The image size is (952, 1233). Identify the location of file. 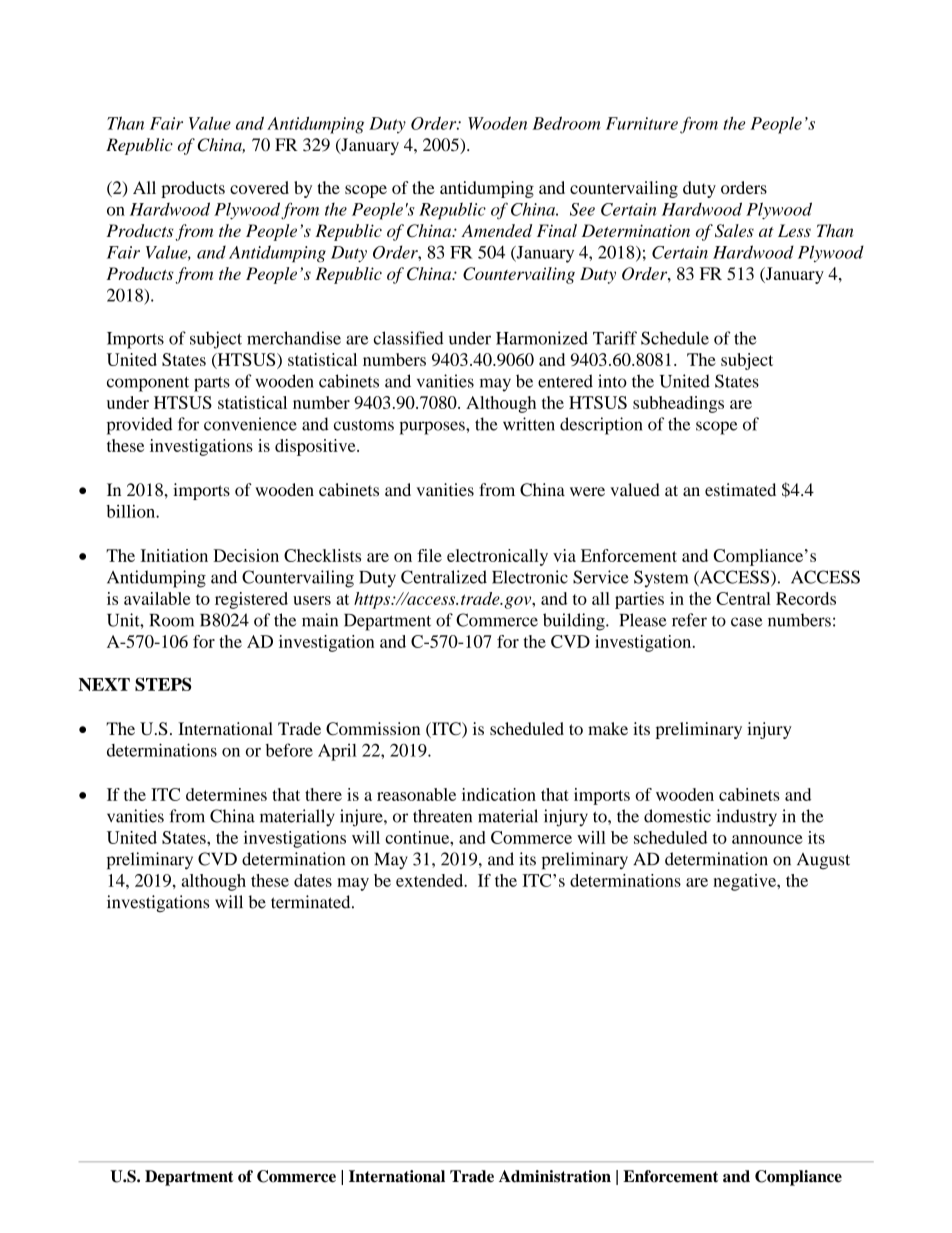
(429, 555).
